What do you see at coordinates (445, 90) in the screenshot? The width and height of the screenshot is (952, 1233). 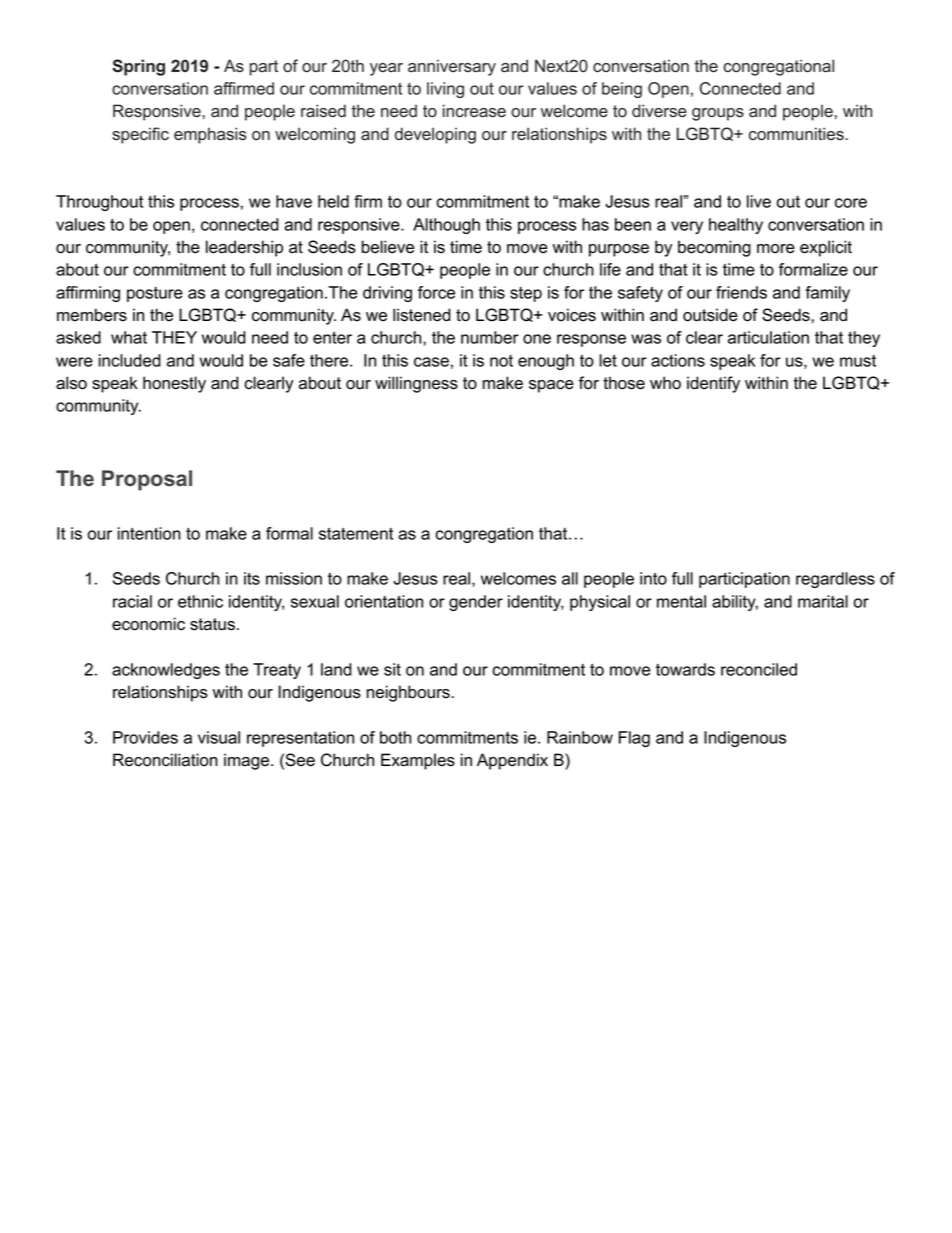 I see `living` at bounding box center [445, 90].
